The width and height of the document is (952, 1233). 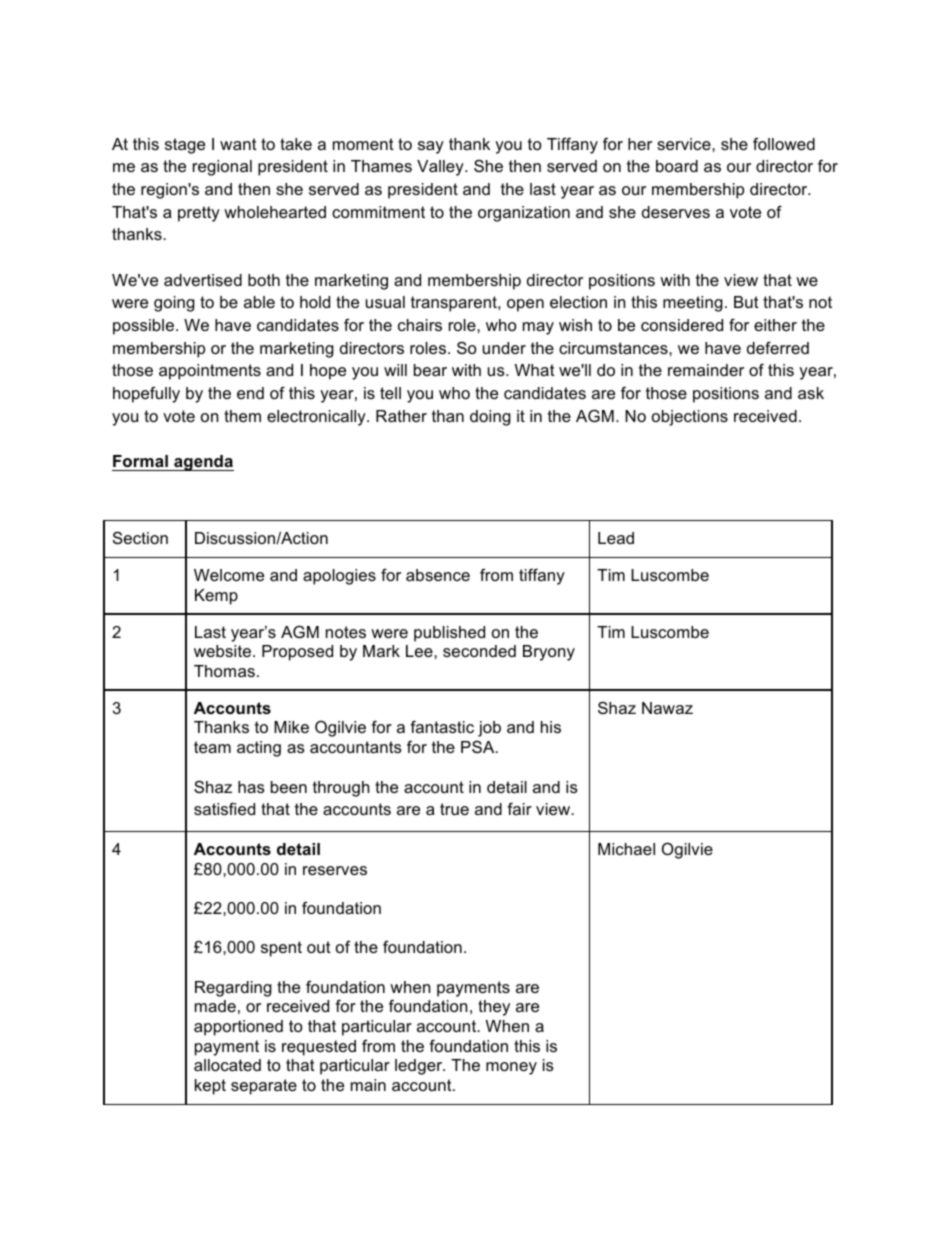 What do you see at coordinates (227, 1065) in the document?
I see `allocated` at bounding box center [227, 1065].
